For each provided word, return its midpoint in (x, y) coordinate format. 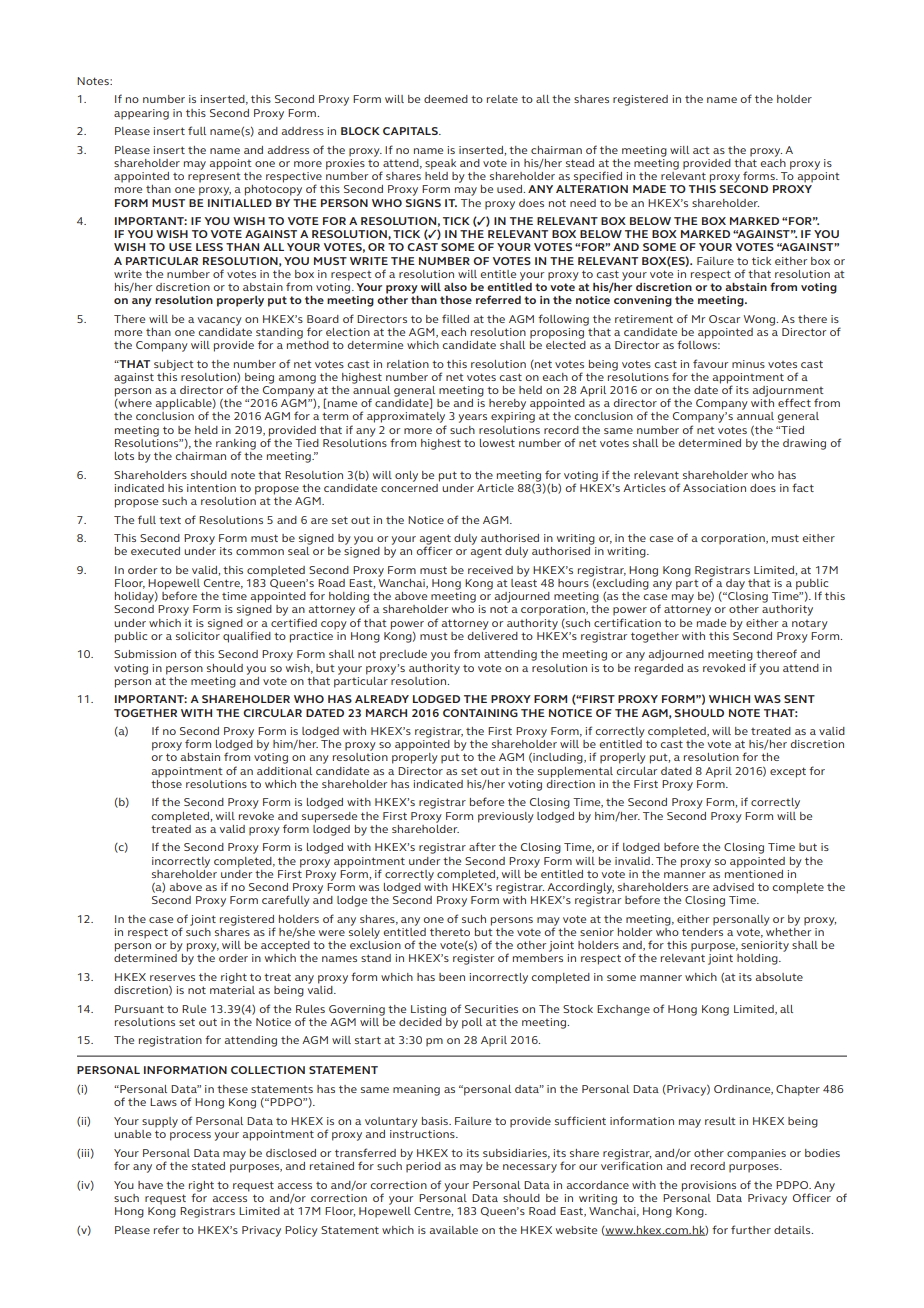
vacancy (219, 321)
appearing (141, 114)
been (452, 977)
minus (748, 364)
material (232, 988)
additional (284, 771)
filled (455, 318)
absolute (779, 977)
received (490, 570)
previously (506, 817)
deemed (446, 99)
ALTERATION (592, 189)
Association (714, 488)
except (788, 772)
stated (208, 1166)
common (260, 552)
